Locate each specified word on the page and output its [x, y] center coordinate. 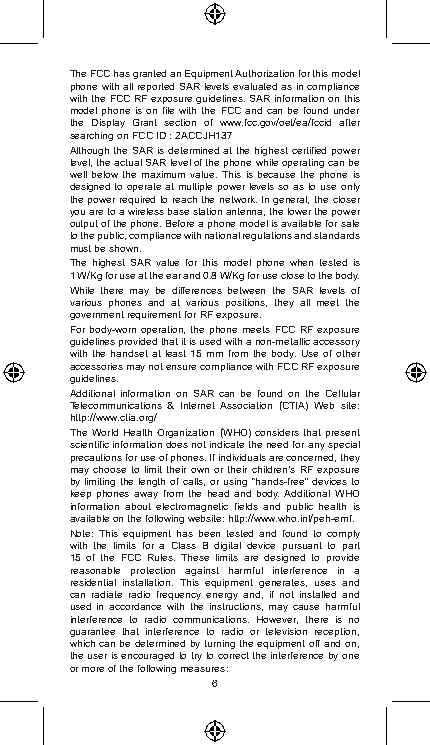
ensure [181, 367]
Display [108, 123]
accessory [336, 343]
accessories [96, 366]
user [97, 656]
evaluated [255, 86]
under [346, 110]
